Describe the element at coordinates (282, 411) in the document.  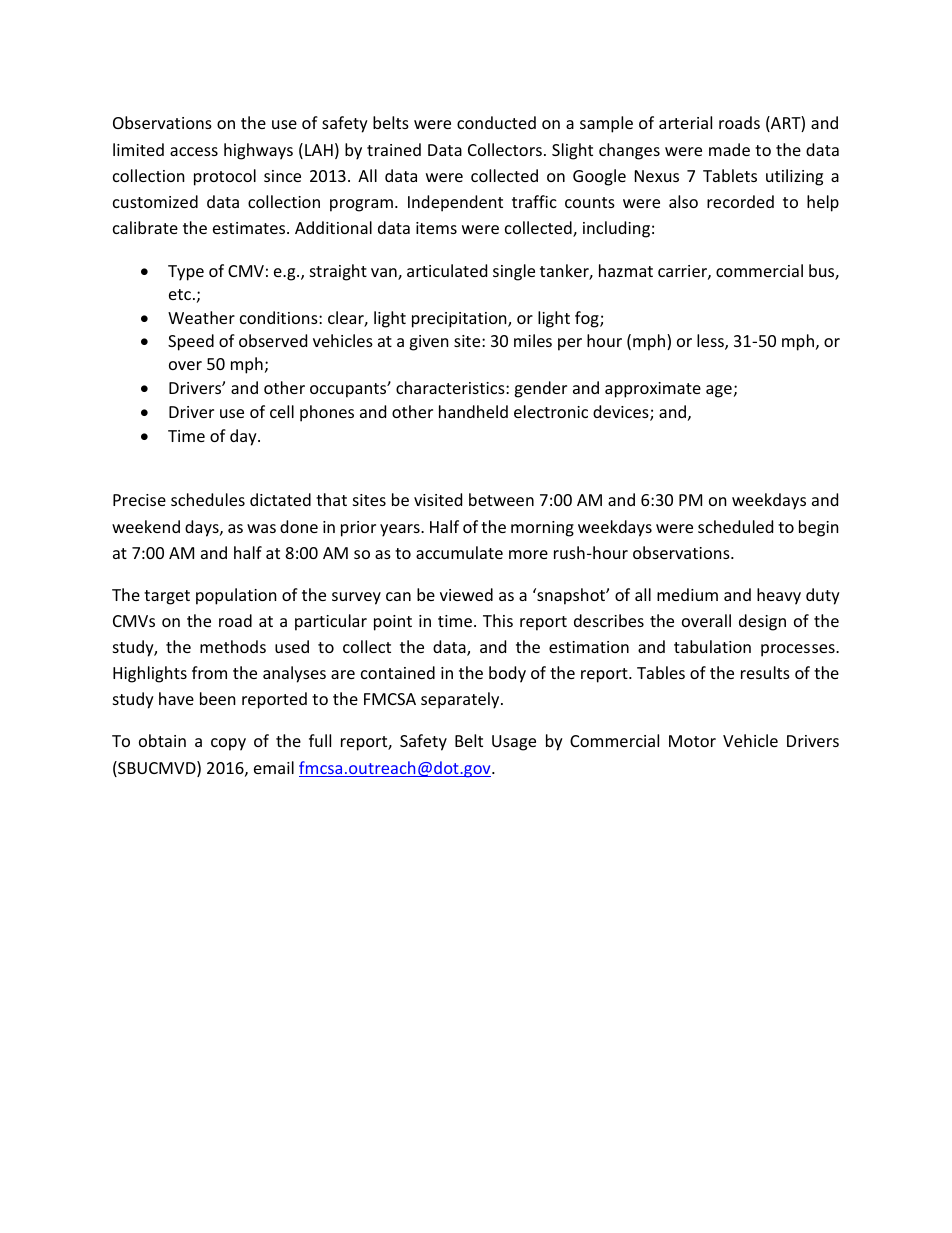
I see `cell` at that location.
